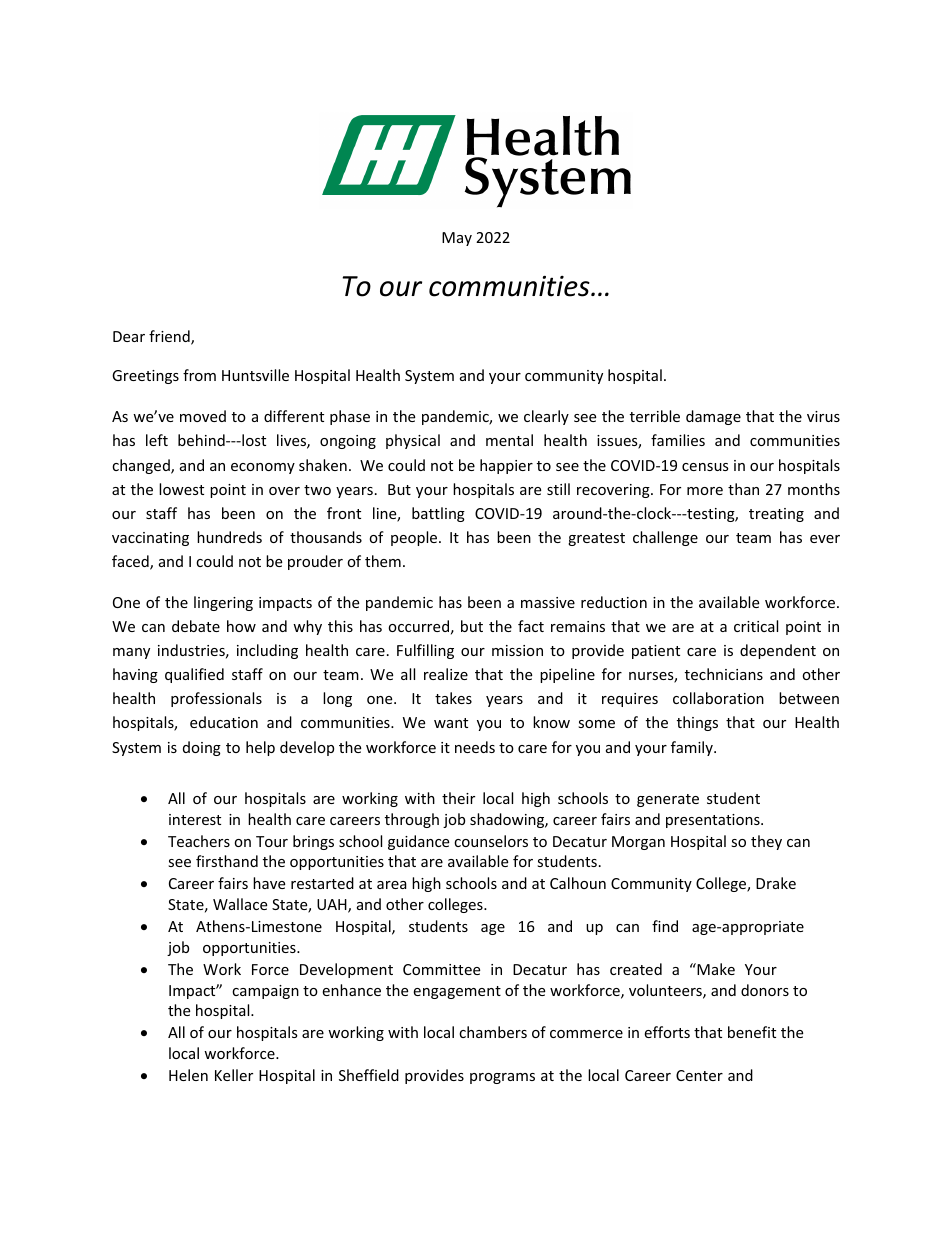  I want to click on damage, so click(713, 417).
